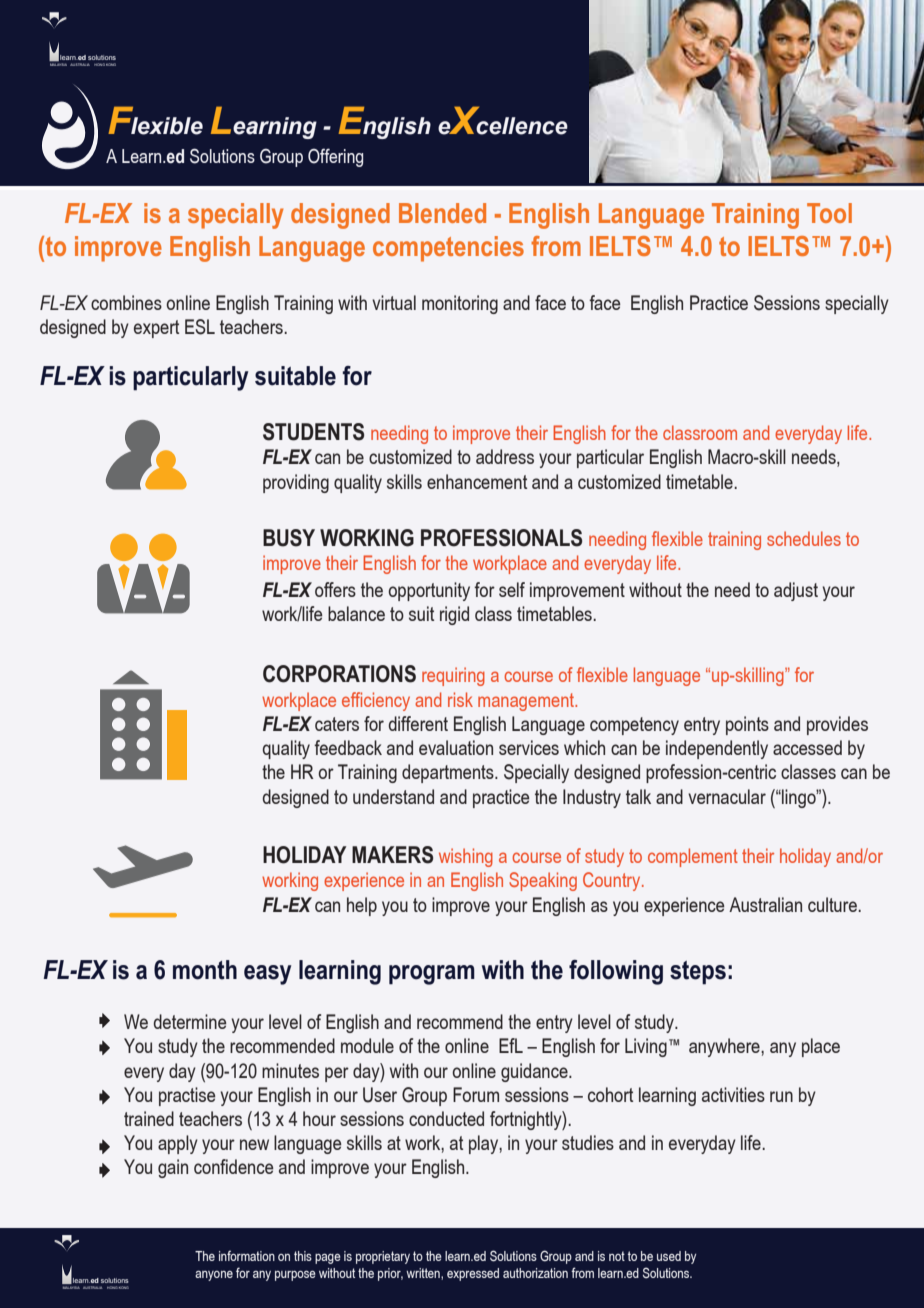  Describe the element at coordinates (460, 699) in the screenshot. I see `risk` at that location.
